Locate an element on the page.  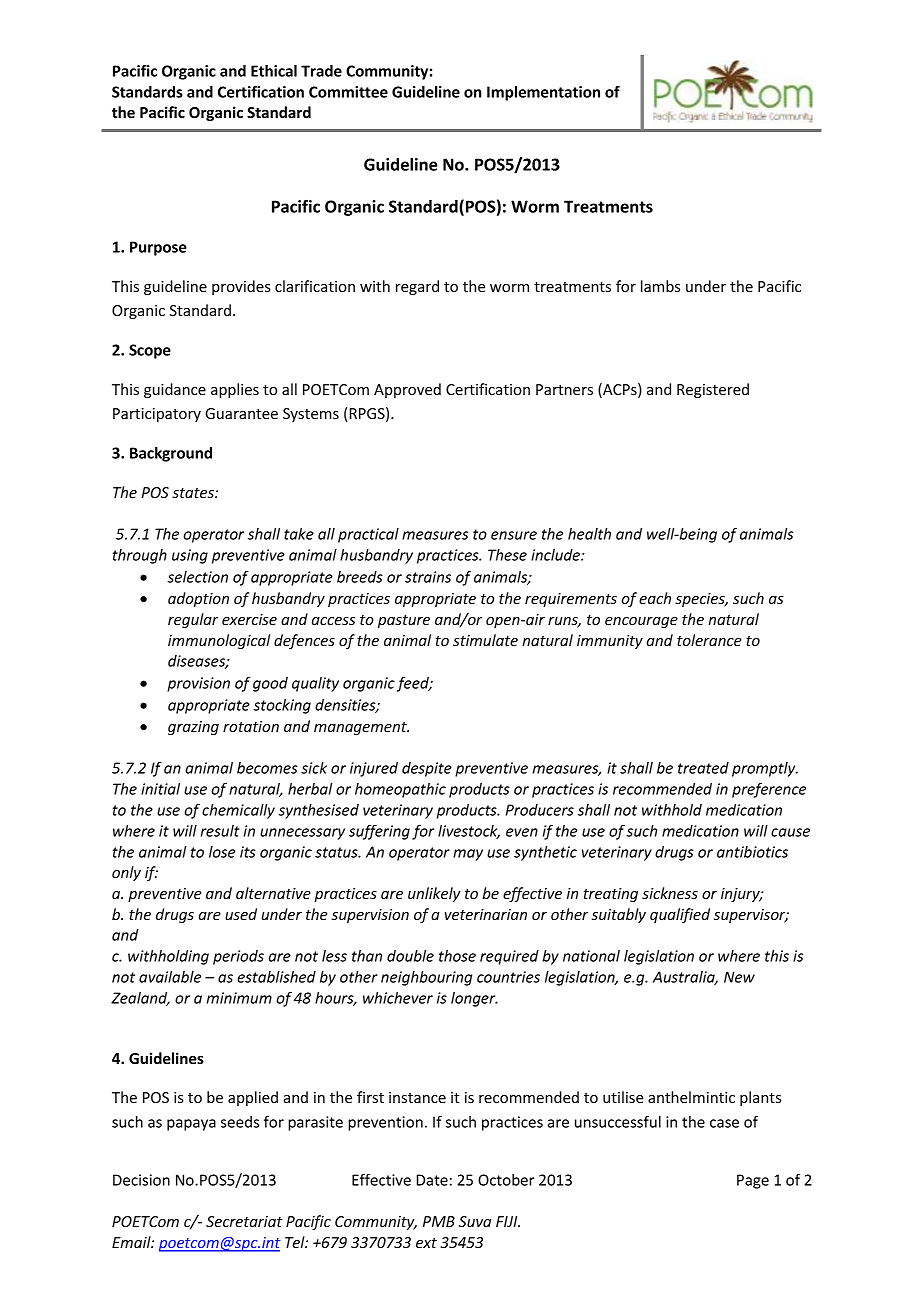
Ethical is located at coordinates (274, 71).
